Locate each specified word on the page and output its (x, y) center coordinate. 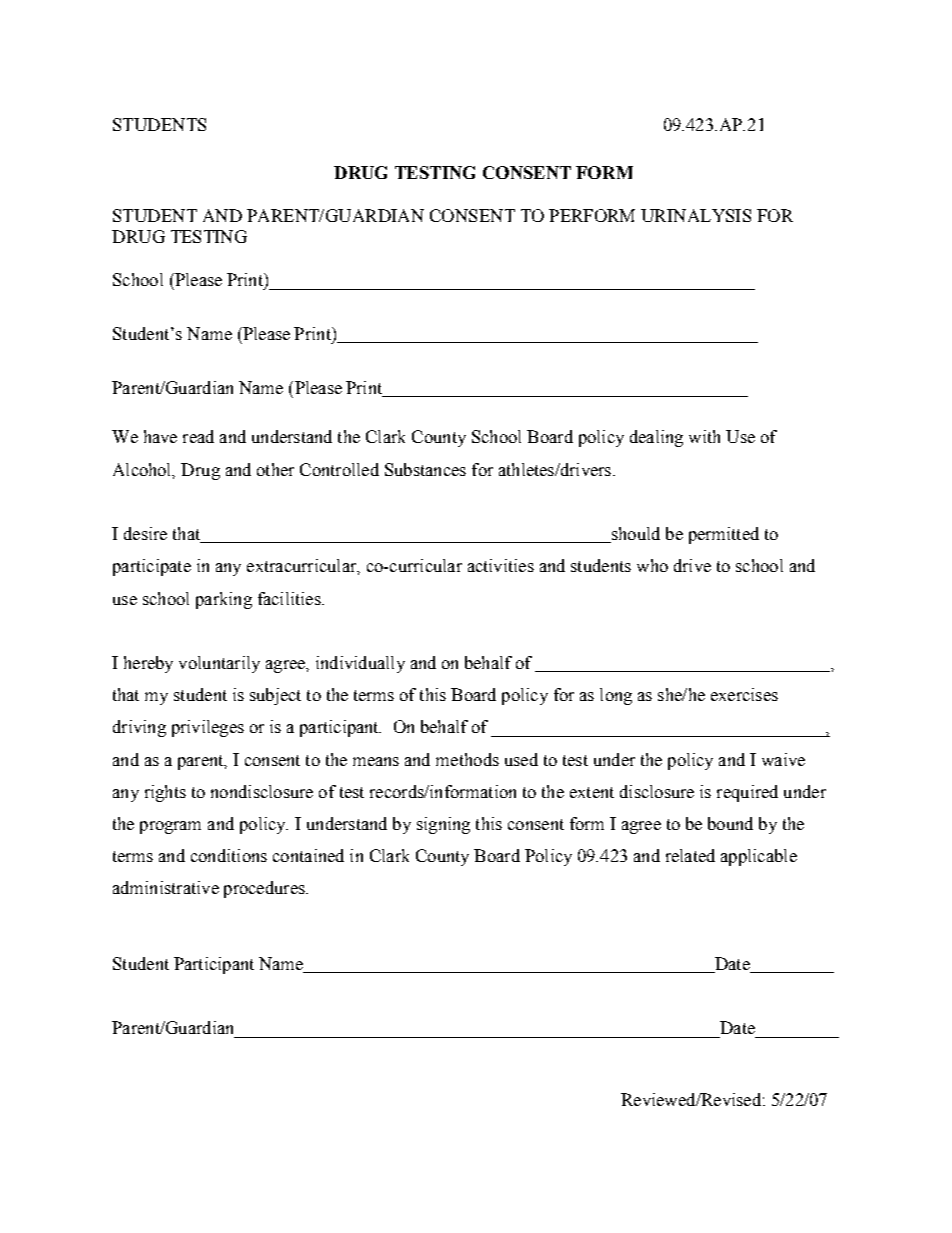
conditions (229, 855)
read (198, 436)
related (690, 855)
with (704, 436)
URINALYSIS (696, 215)
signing (443, 825)
